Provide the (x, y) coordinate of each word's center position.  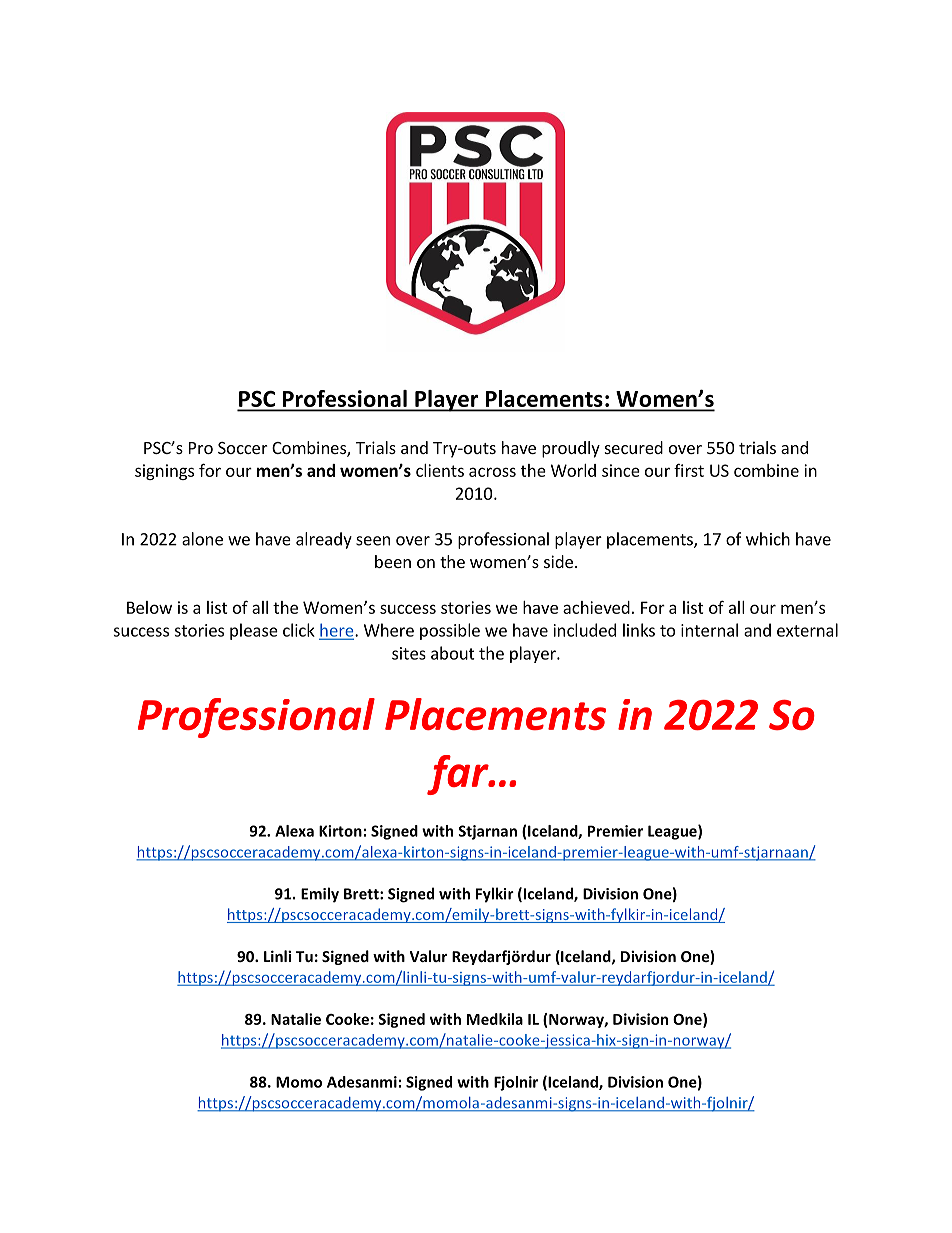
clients (440, 470)
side (558, 561)
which (768, 539)
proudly (571, 449)
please (254, 631)
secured (634, 447)
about (453, 653)
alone (202, 539)
